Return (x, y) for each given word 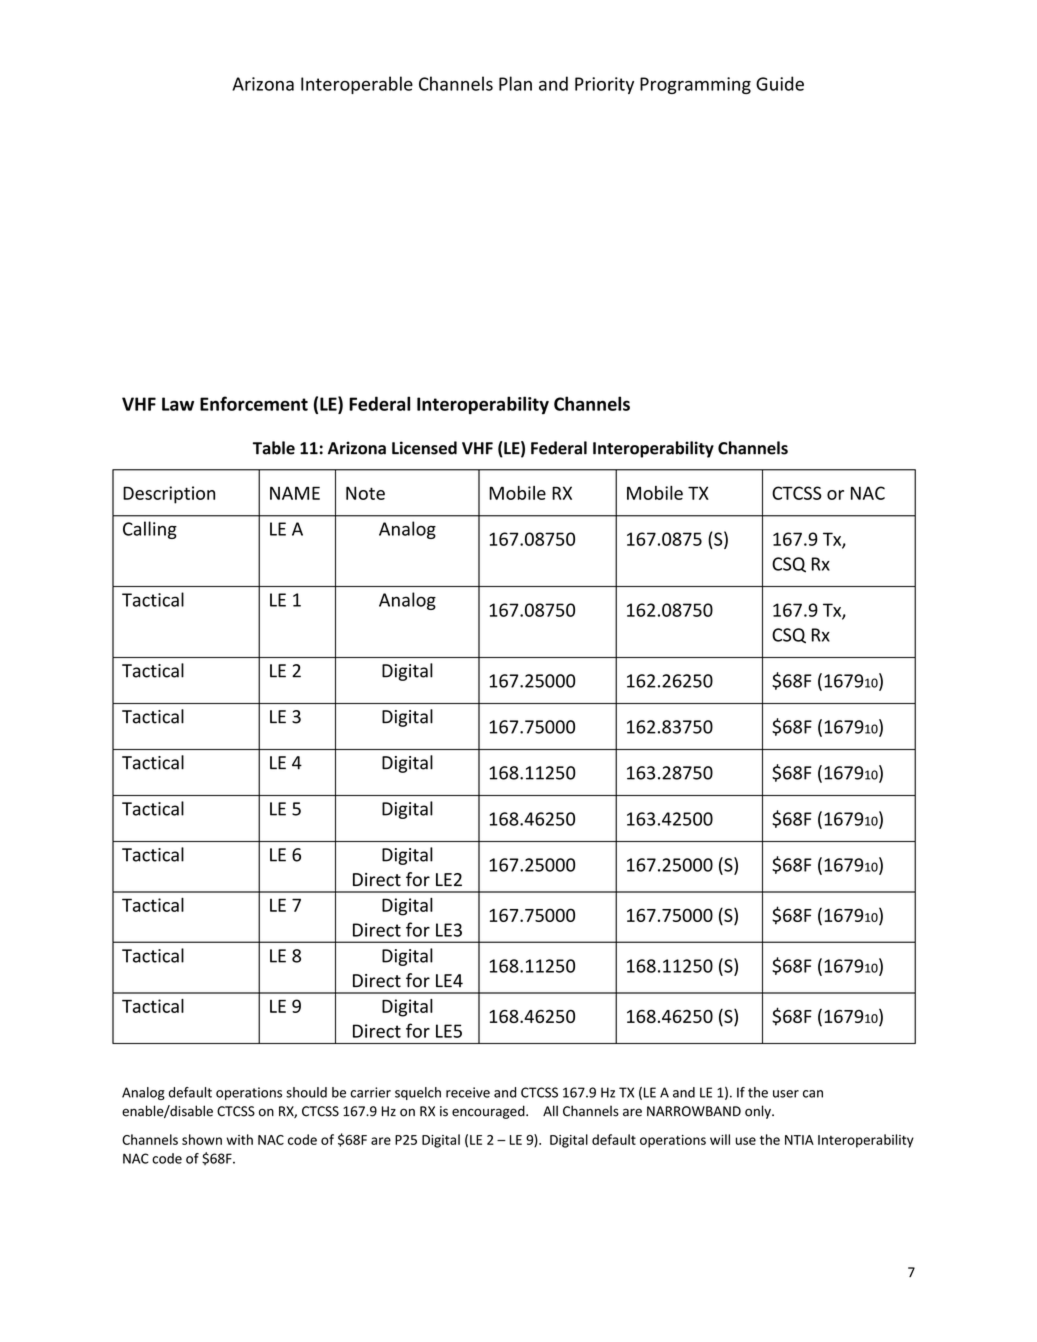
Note (365, 493)
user (786, 1094)
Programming (695, 85)
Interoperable (357, 85)
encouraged (489, 1112)
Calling (150, 530)
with (239, 1139)
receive (468, 1092)
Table (274, 448)
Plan (515, 83)
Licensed (424, 448)
